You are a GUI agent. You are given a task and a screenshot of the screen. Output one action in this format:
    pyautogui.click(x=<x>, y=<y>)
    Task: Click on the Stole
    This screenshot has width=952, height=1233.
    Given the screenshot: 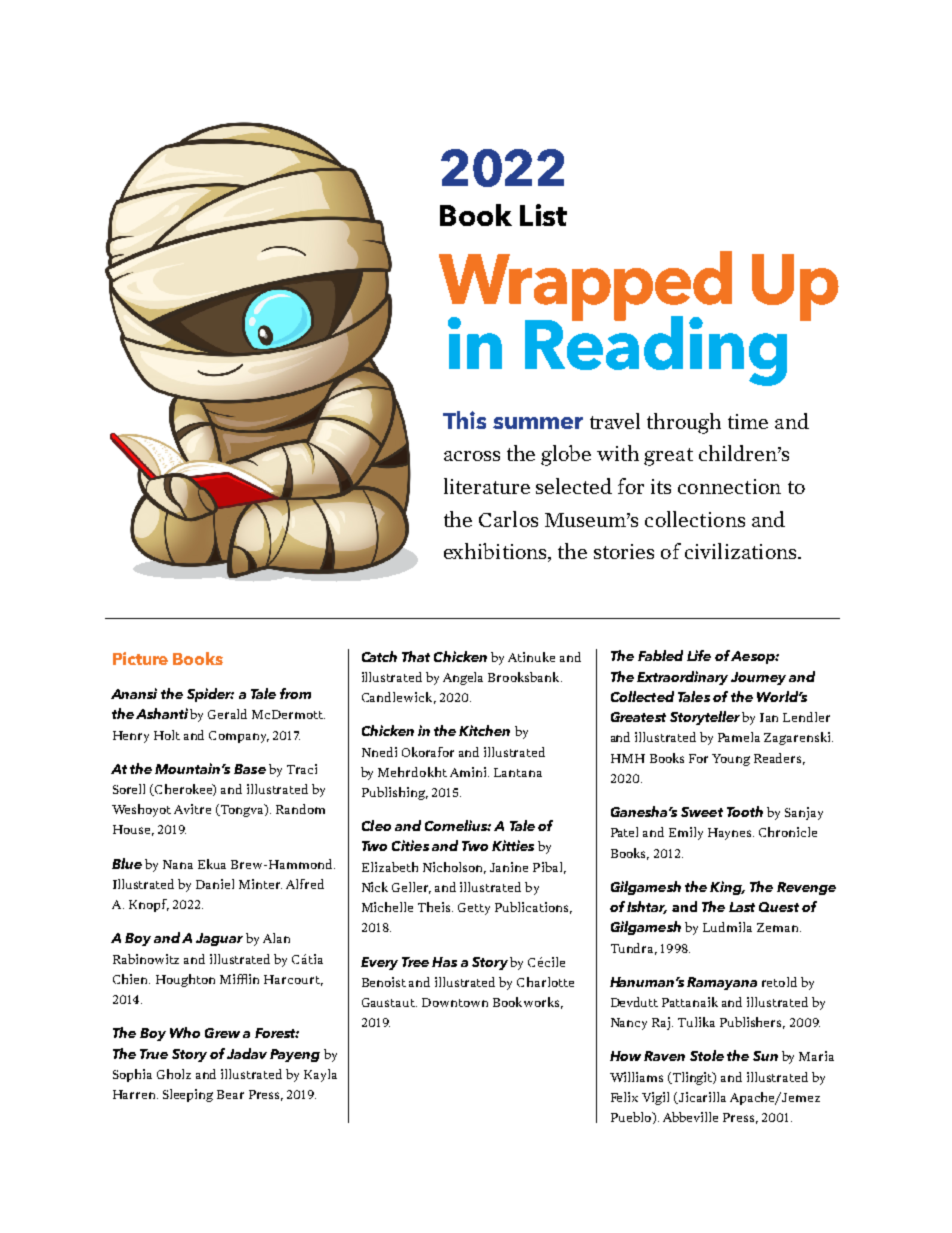 What is the action you would take?
    pyautogui.click(x=707, y=1055)
